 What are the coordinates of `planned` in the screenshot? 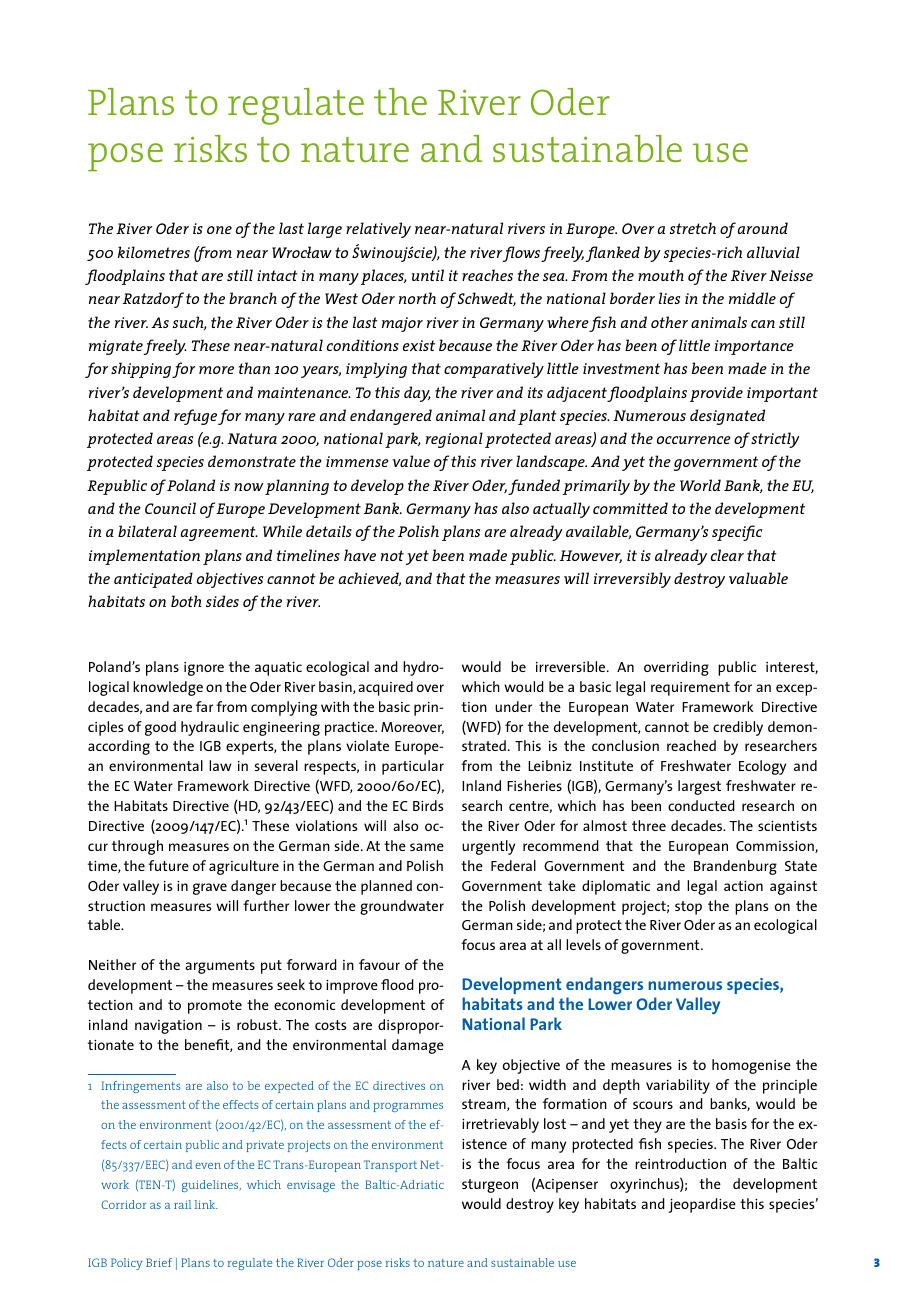 It's located at (386, 887).
